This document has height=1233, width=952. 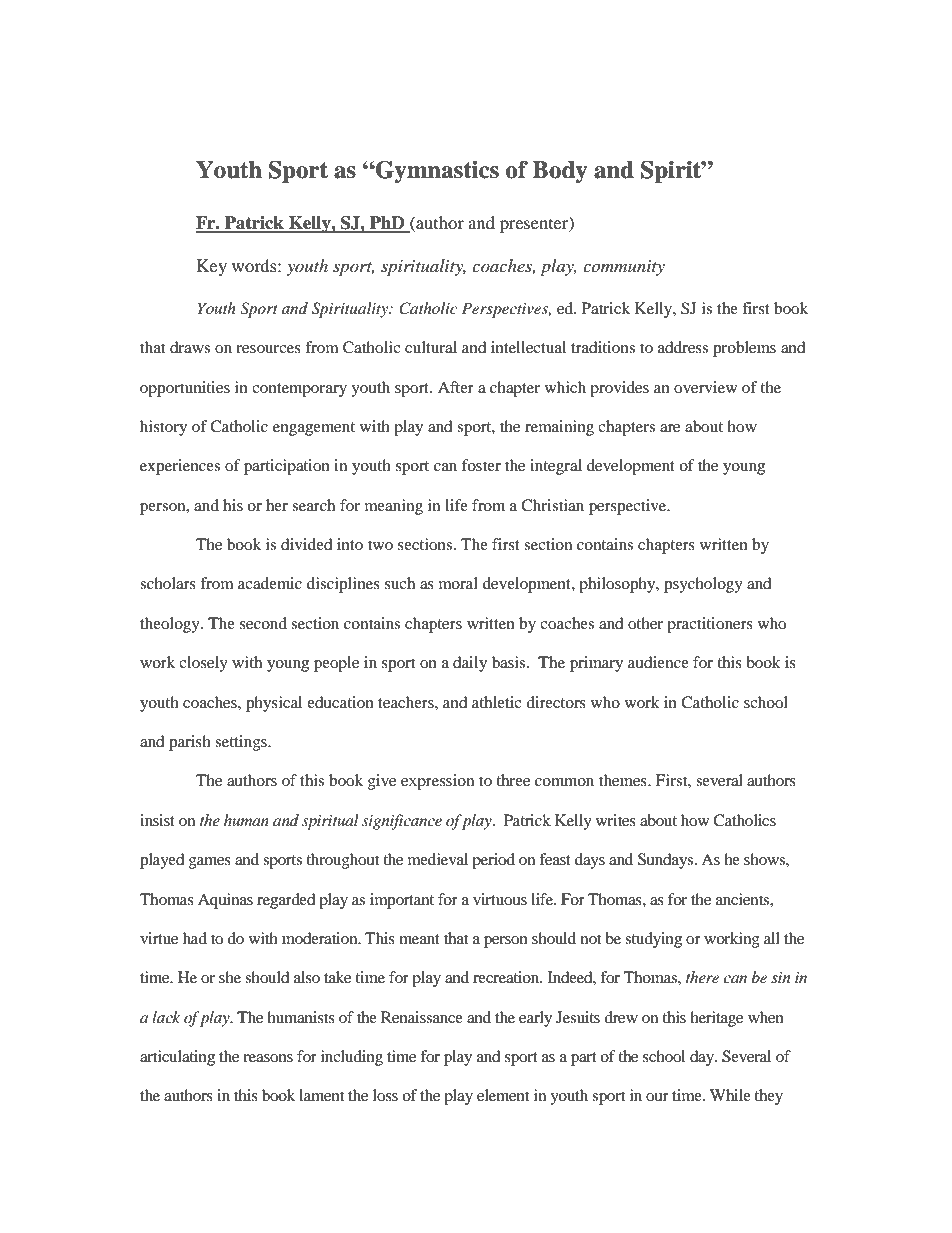 I want to click on are, so click(x=670, y=428).
